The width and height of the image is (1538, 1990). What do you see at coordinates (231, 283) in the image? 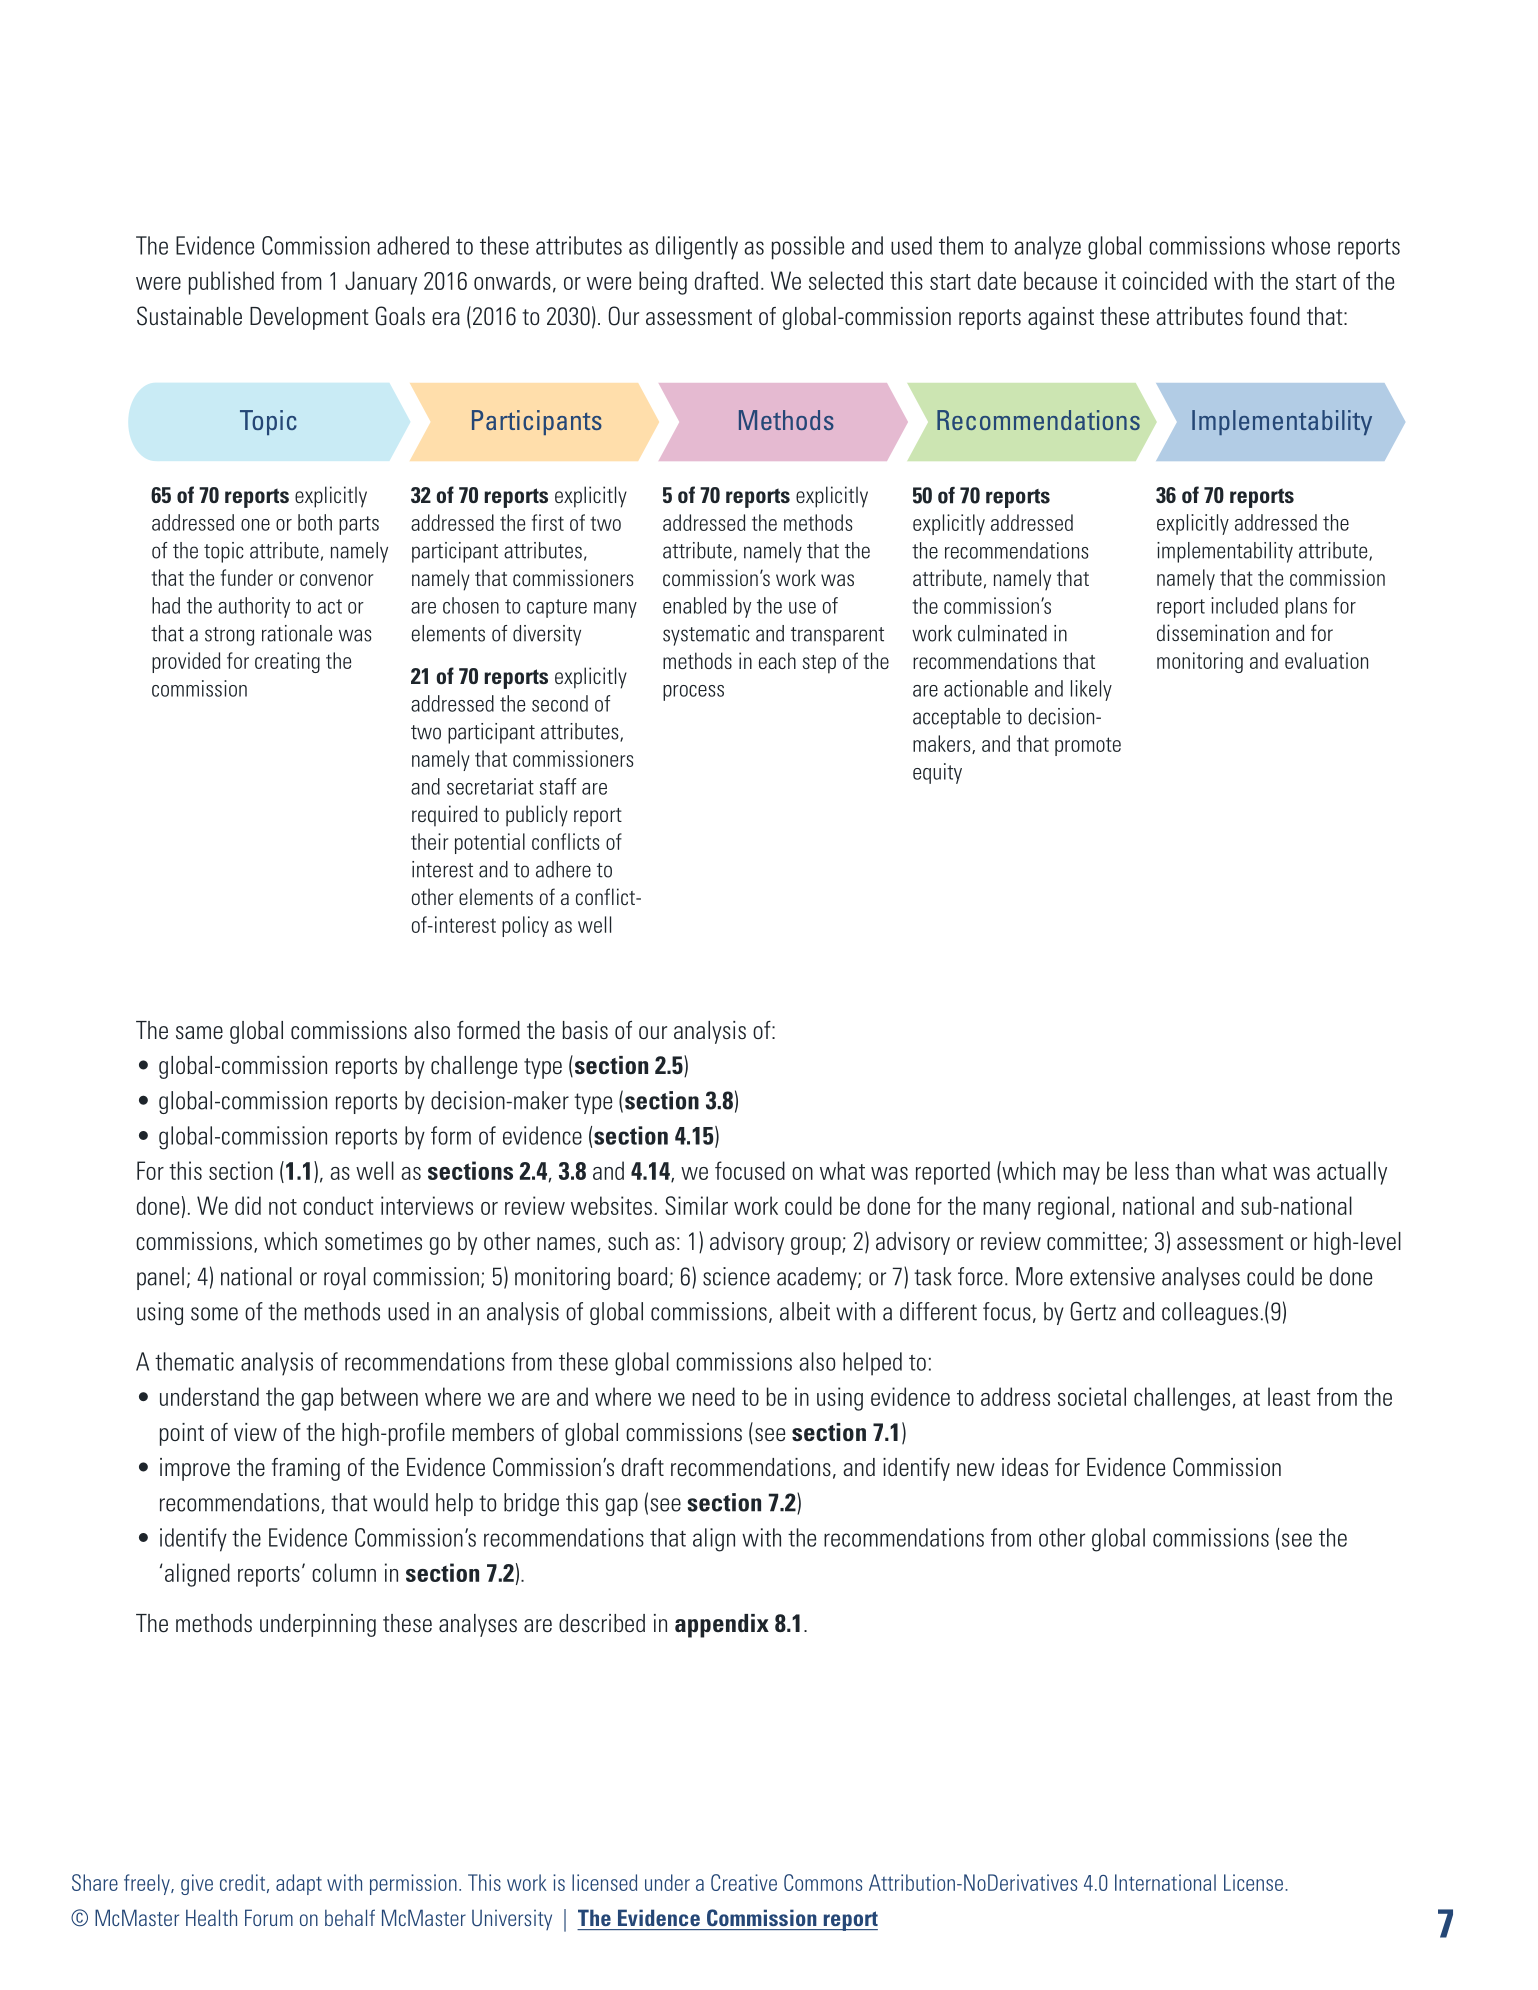
I see `published` at bounding box center [231, 283].
